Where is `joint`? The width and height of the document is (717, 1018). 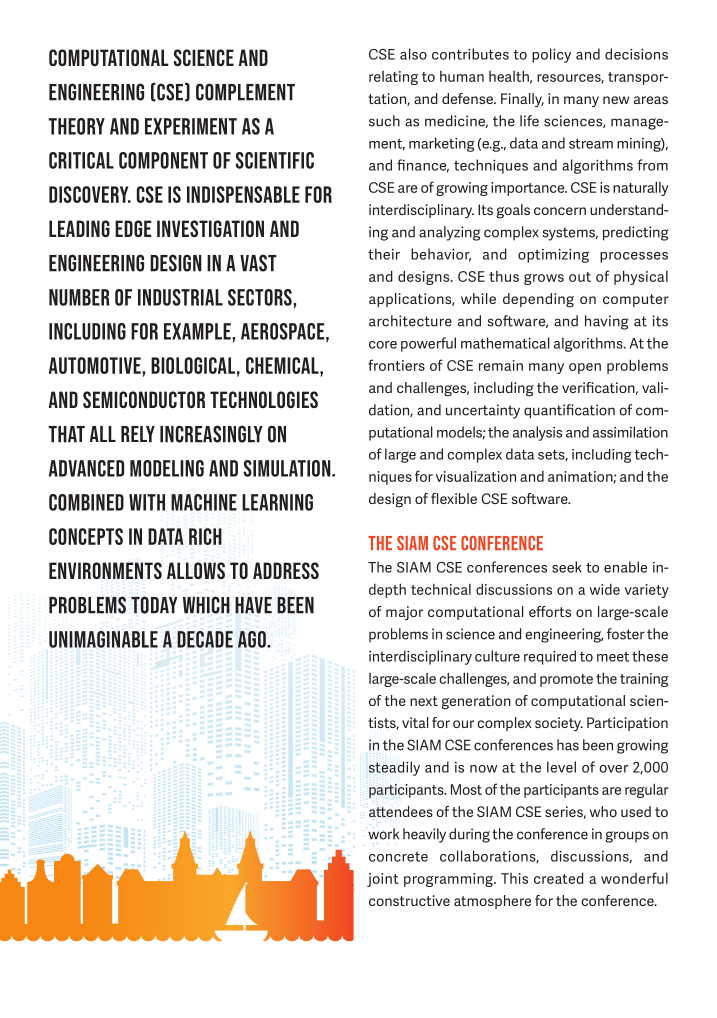
joint is located at coordinates (383, 880).
